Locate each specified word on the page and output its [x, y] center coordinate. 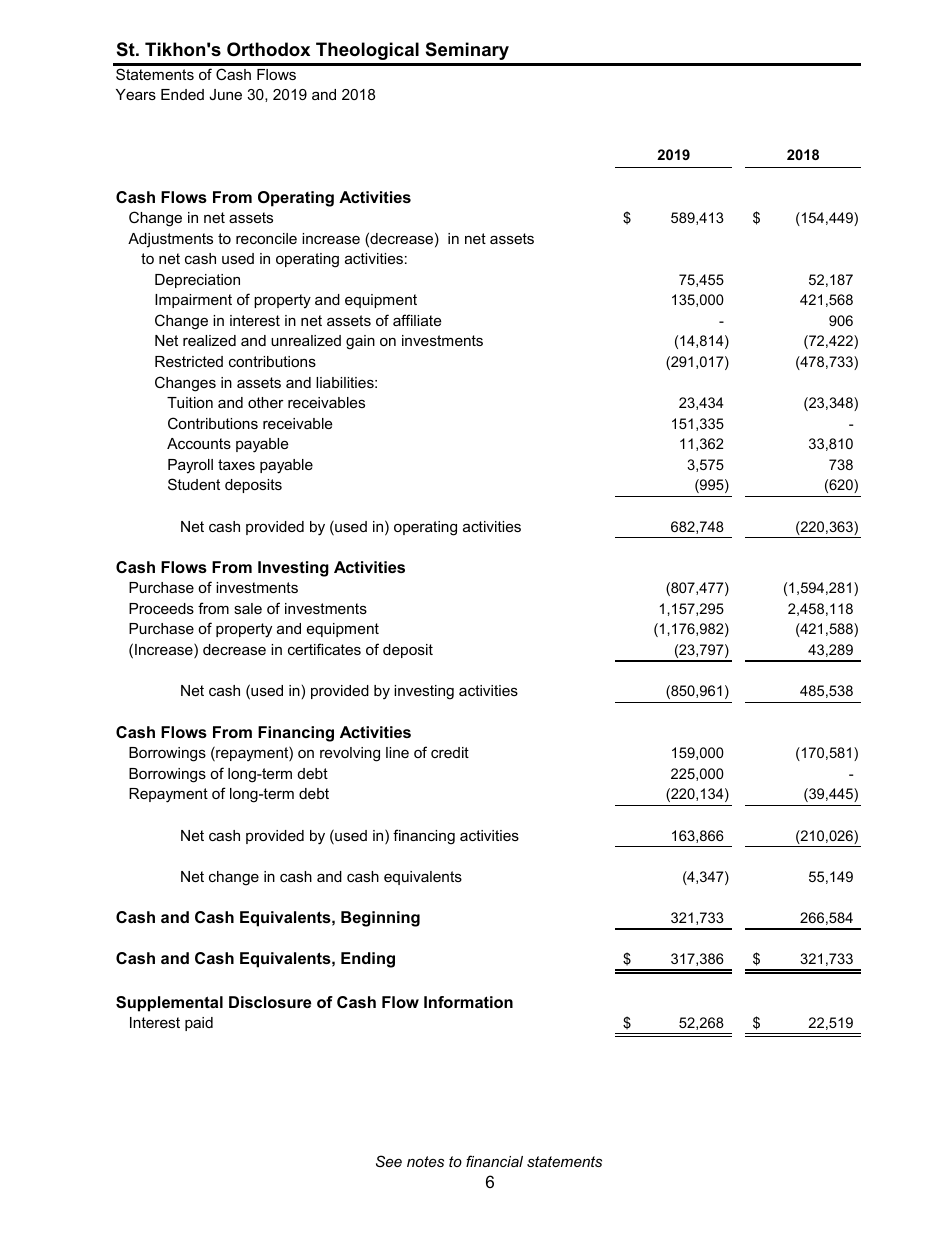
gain [360, 342]
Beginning [380, 919]
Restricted [189, 361]
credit [450, 752]
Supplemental [169, 1004]
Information [468, 1002]
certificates [324, 649]
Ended [182, 94]
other [266, 402]
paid [199, 1024]
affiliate [417, 320]
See [389, 1161]
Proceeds [161, 608]
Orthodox [268, 49]
